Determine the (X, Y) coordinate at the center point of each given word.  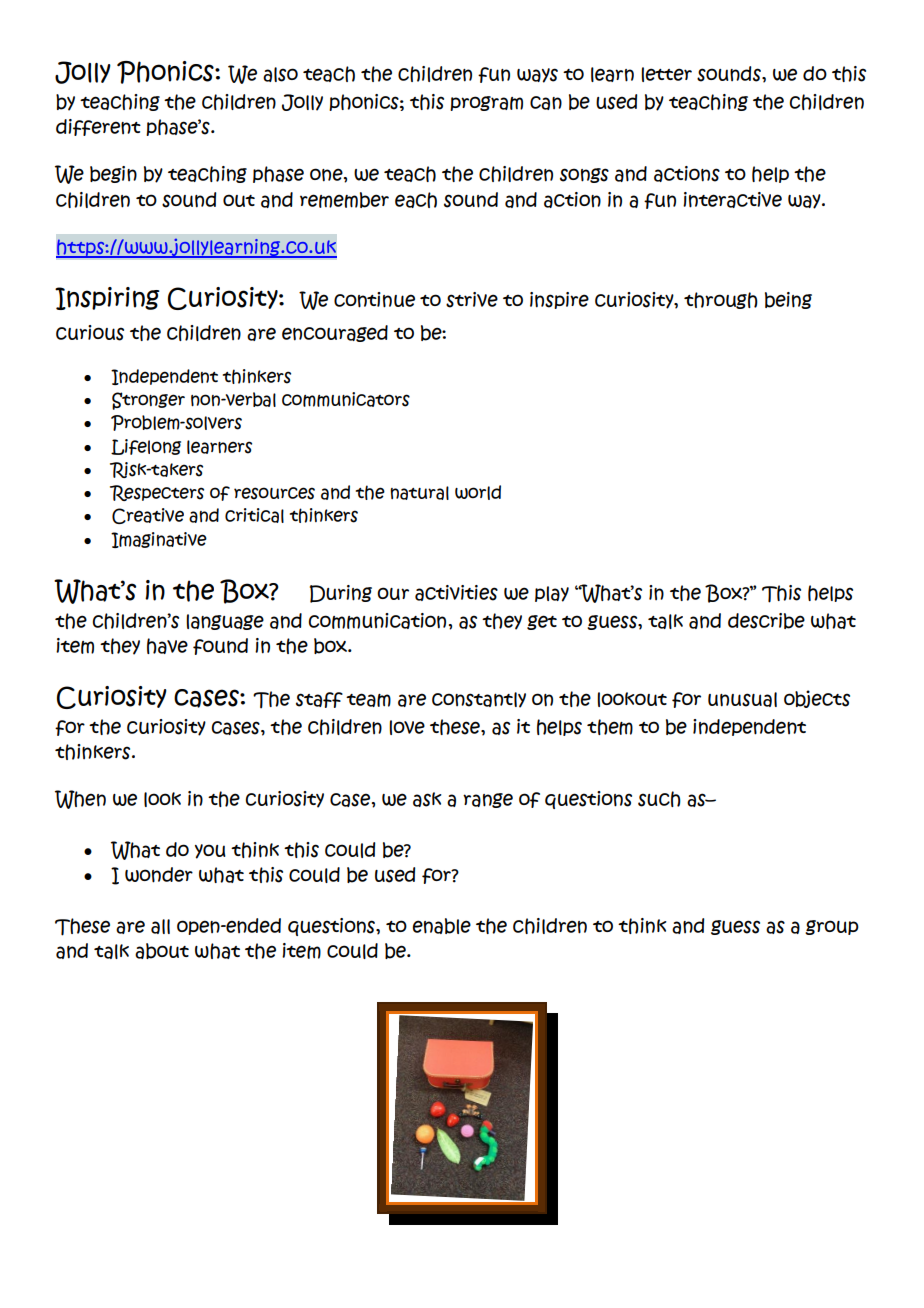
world (478, 492)
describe (766, 621)
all (160, 926)
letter (666, 74)
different (98, 127)
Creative (148, 516)
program (486, 103)
